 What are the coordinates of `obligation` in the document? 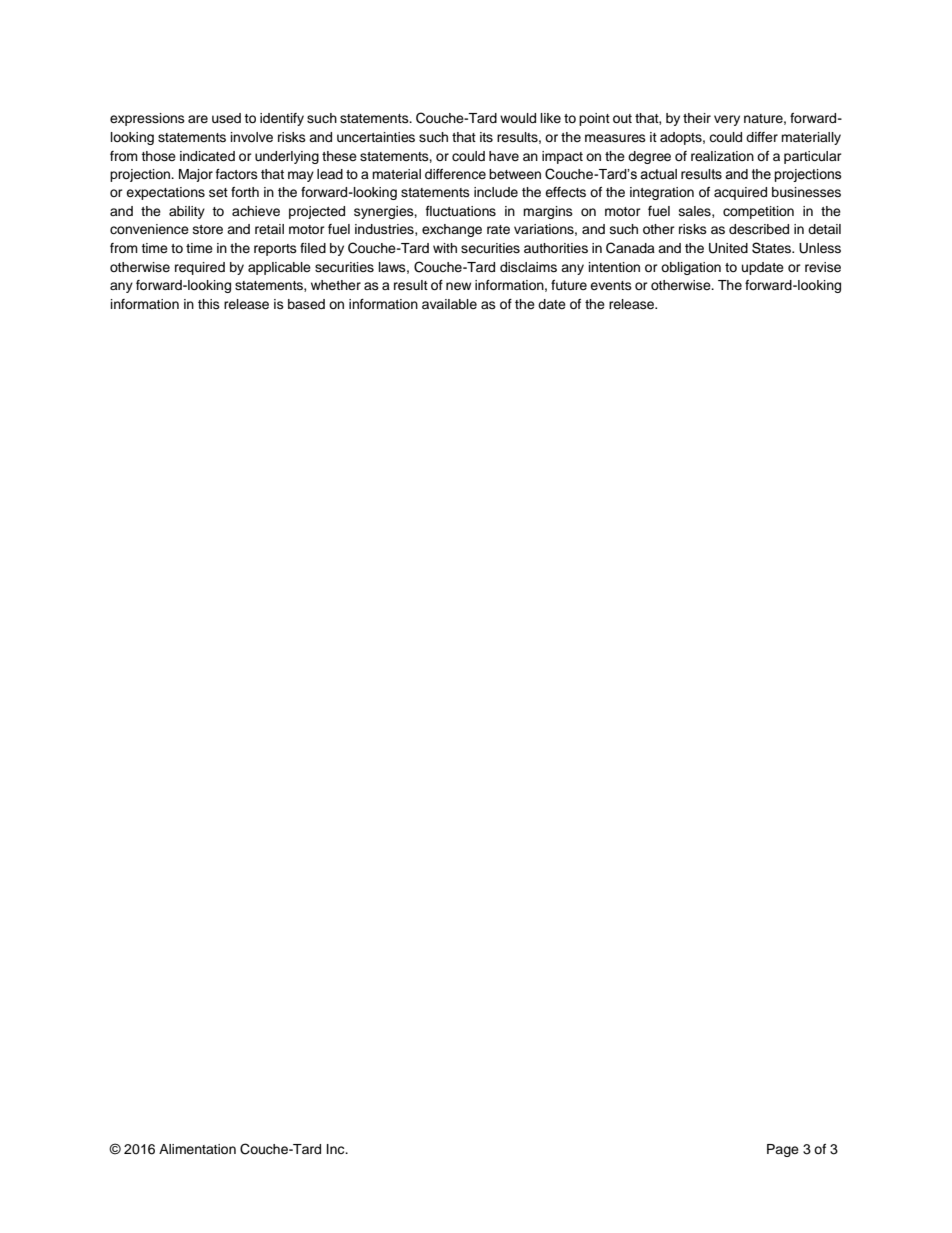 It's located at (691, 268).
